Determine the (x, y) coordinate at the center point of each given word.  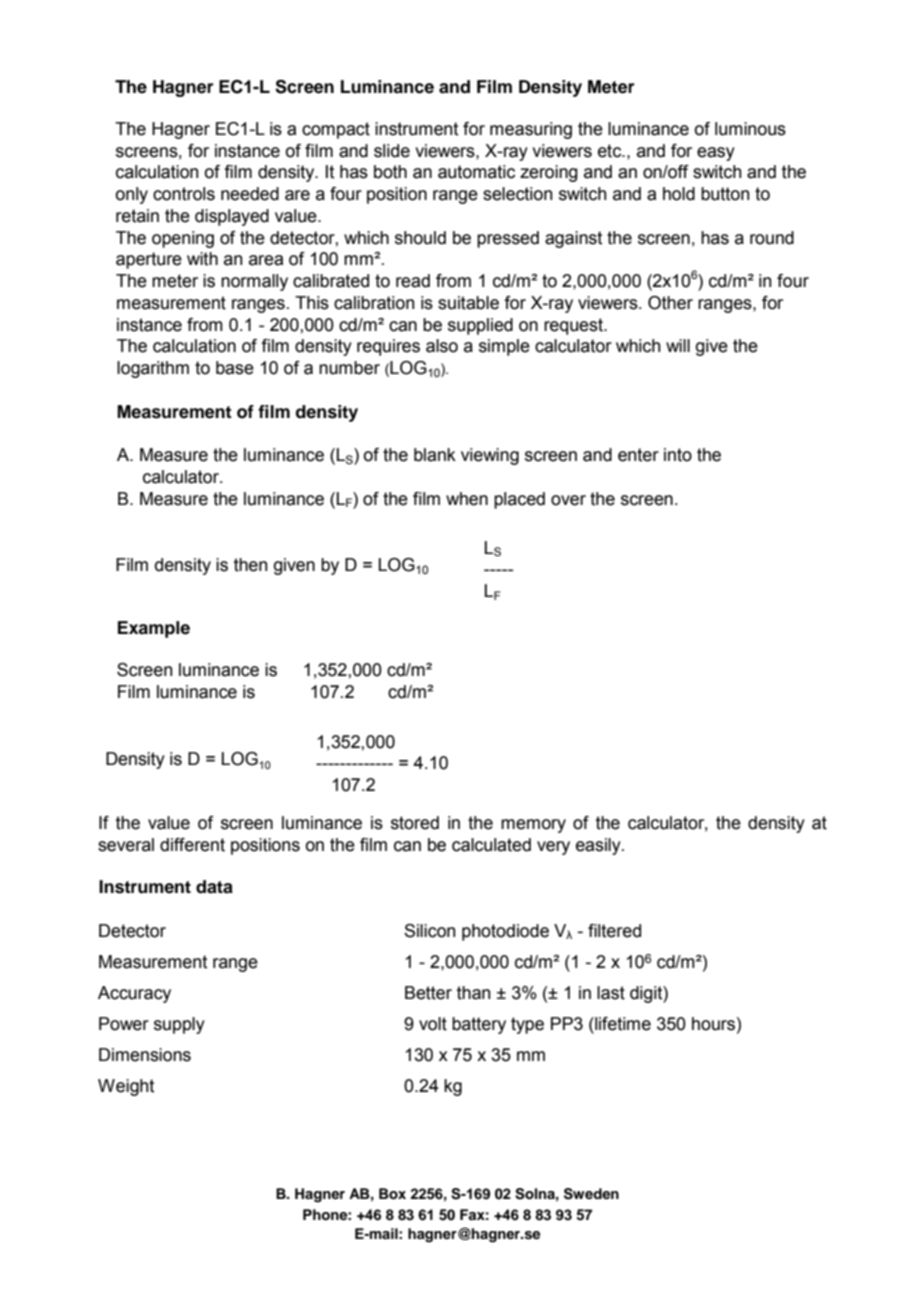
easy (716, 154)
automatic (476, 172)
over (568, 500)
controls (184, 194)
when (467, 499)
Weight (126, 1087)
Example (154, 629)
